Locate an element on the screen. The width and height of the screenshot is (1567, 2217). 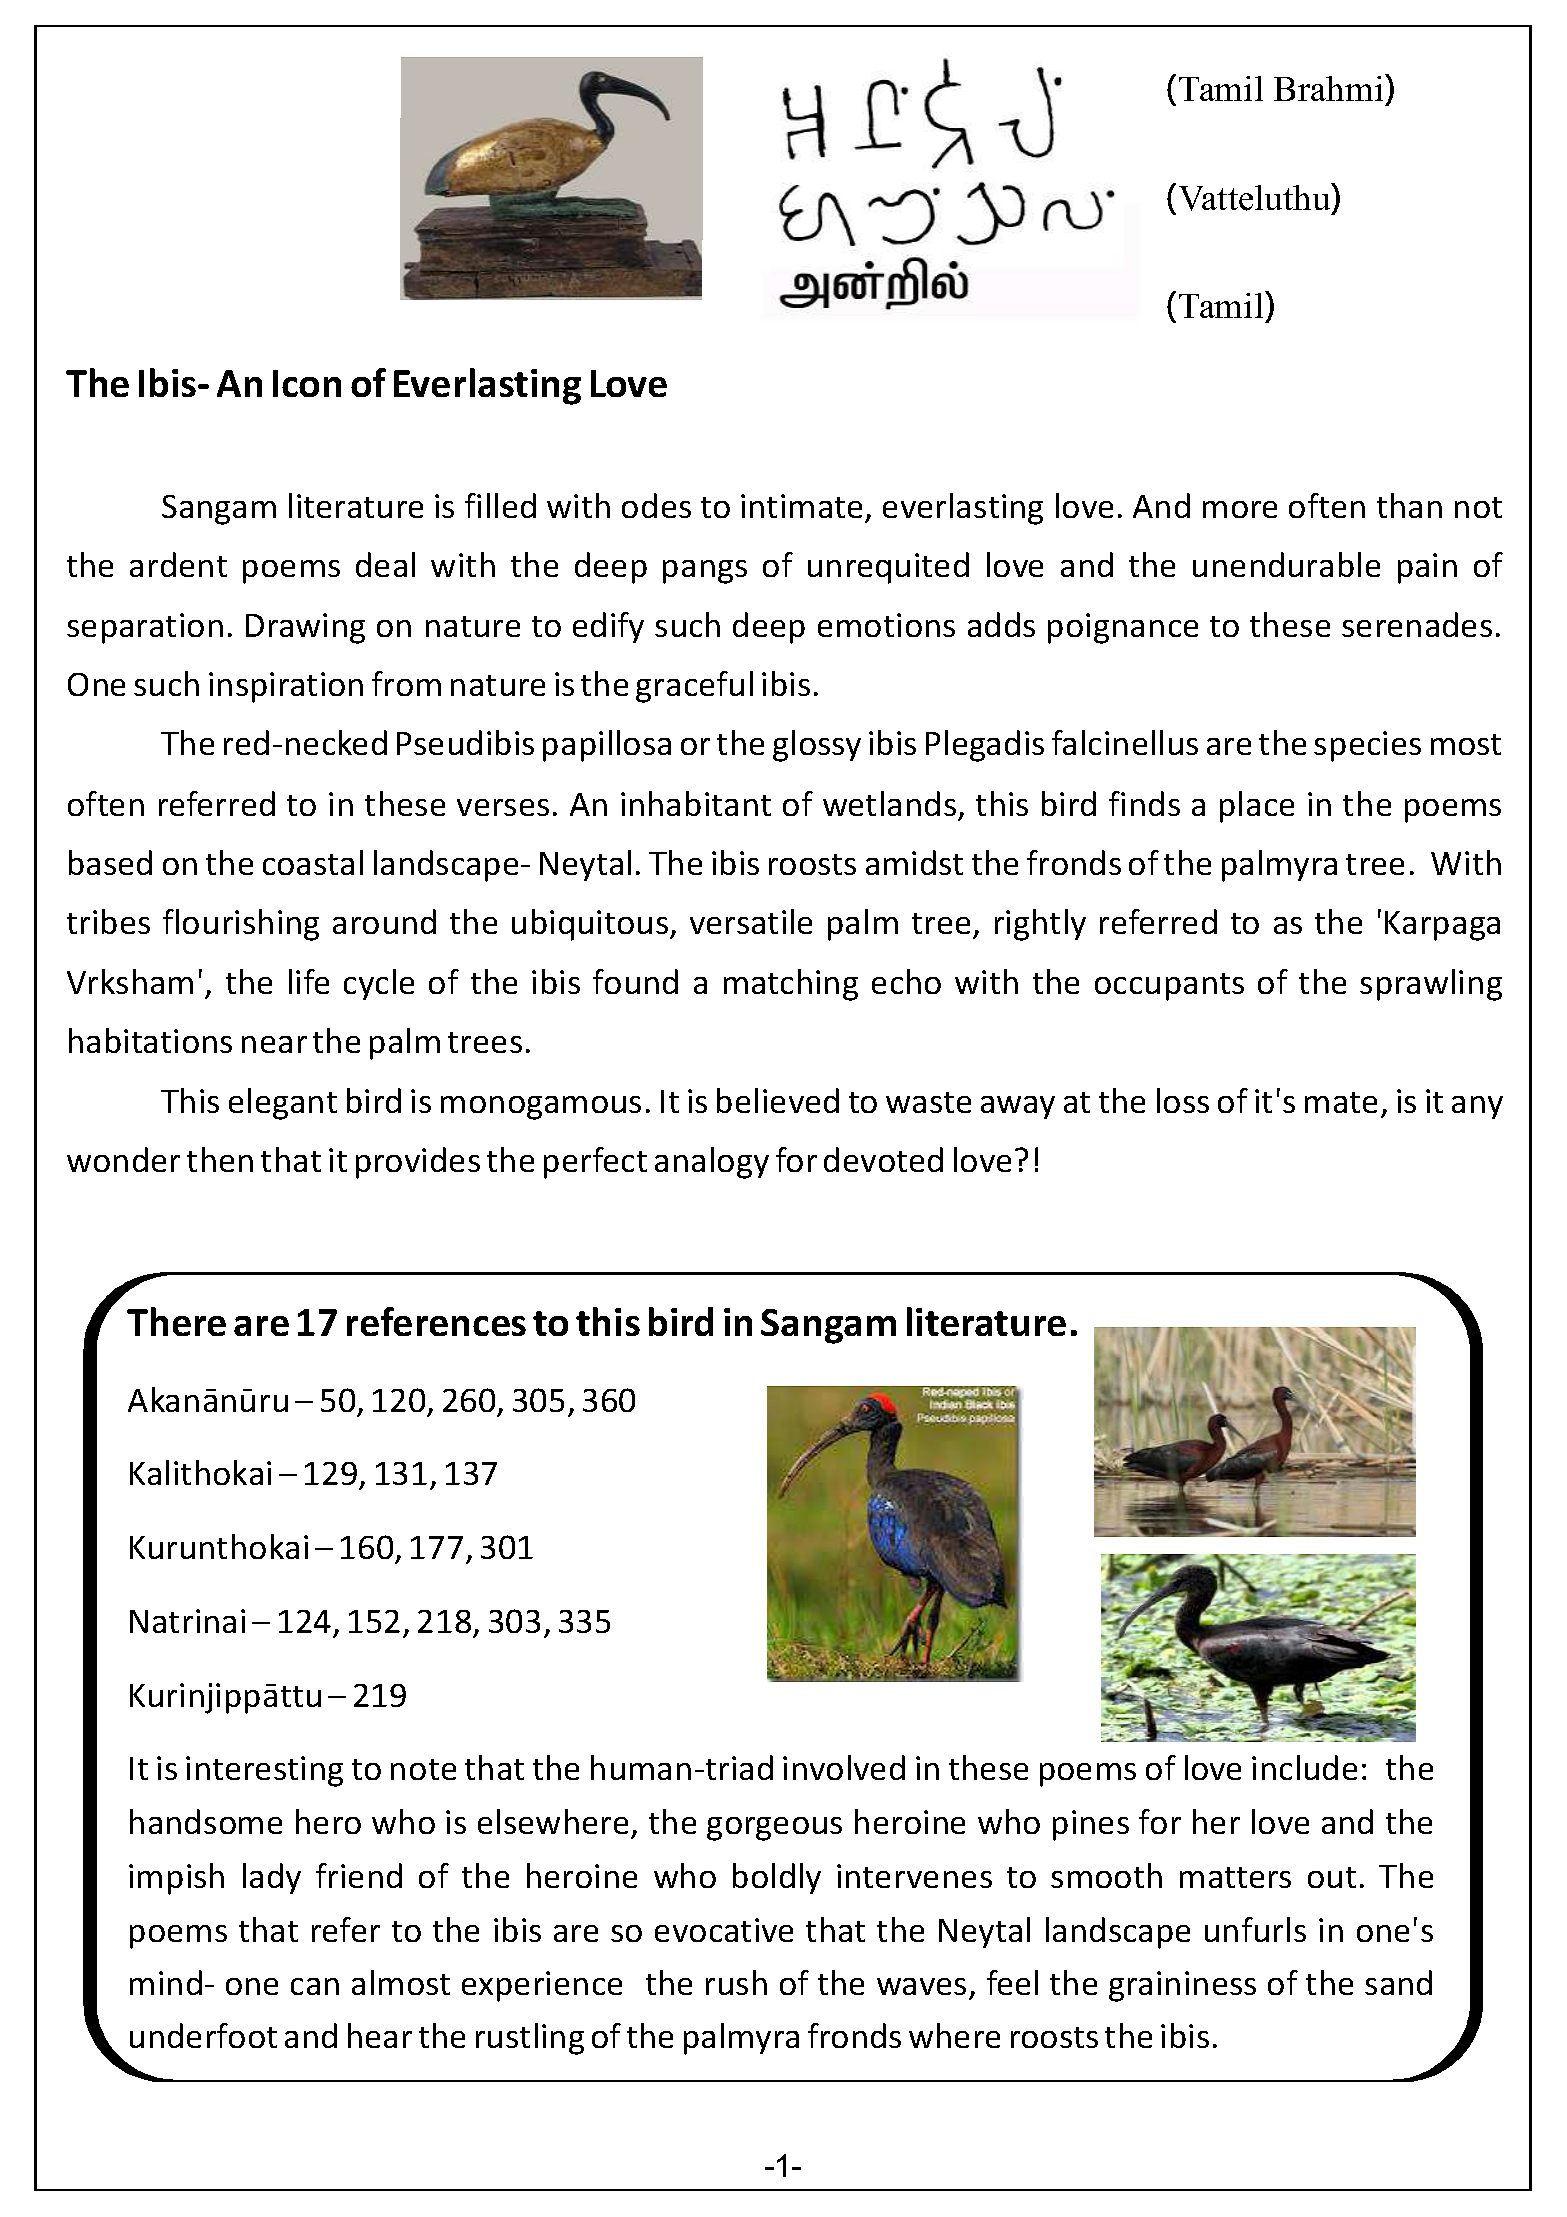
place is located at coordinates (1257, 807).
